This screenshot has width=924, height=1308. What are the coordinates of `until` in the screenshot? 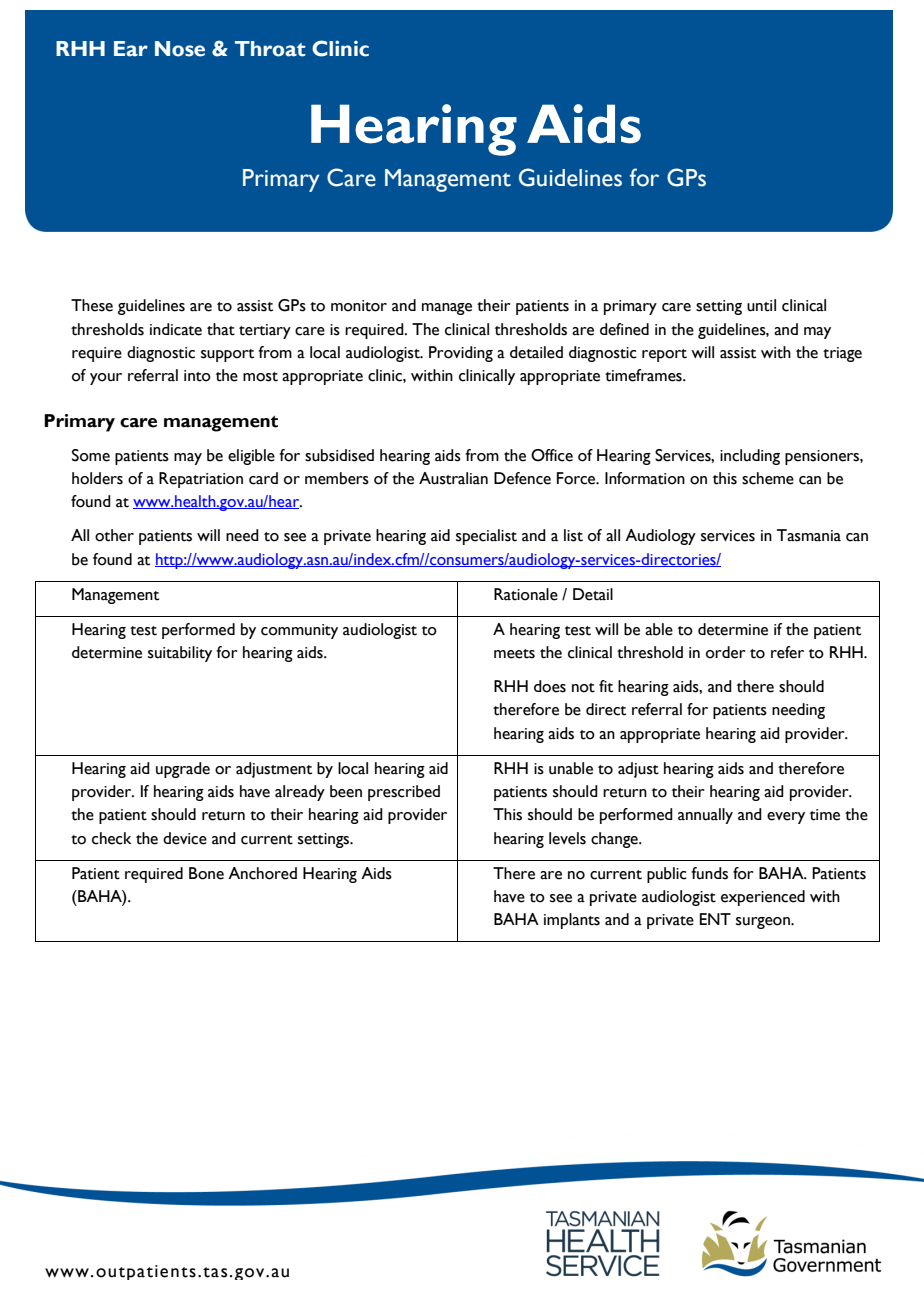 It's located at (761, 305).
